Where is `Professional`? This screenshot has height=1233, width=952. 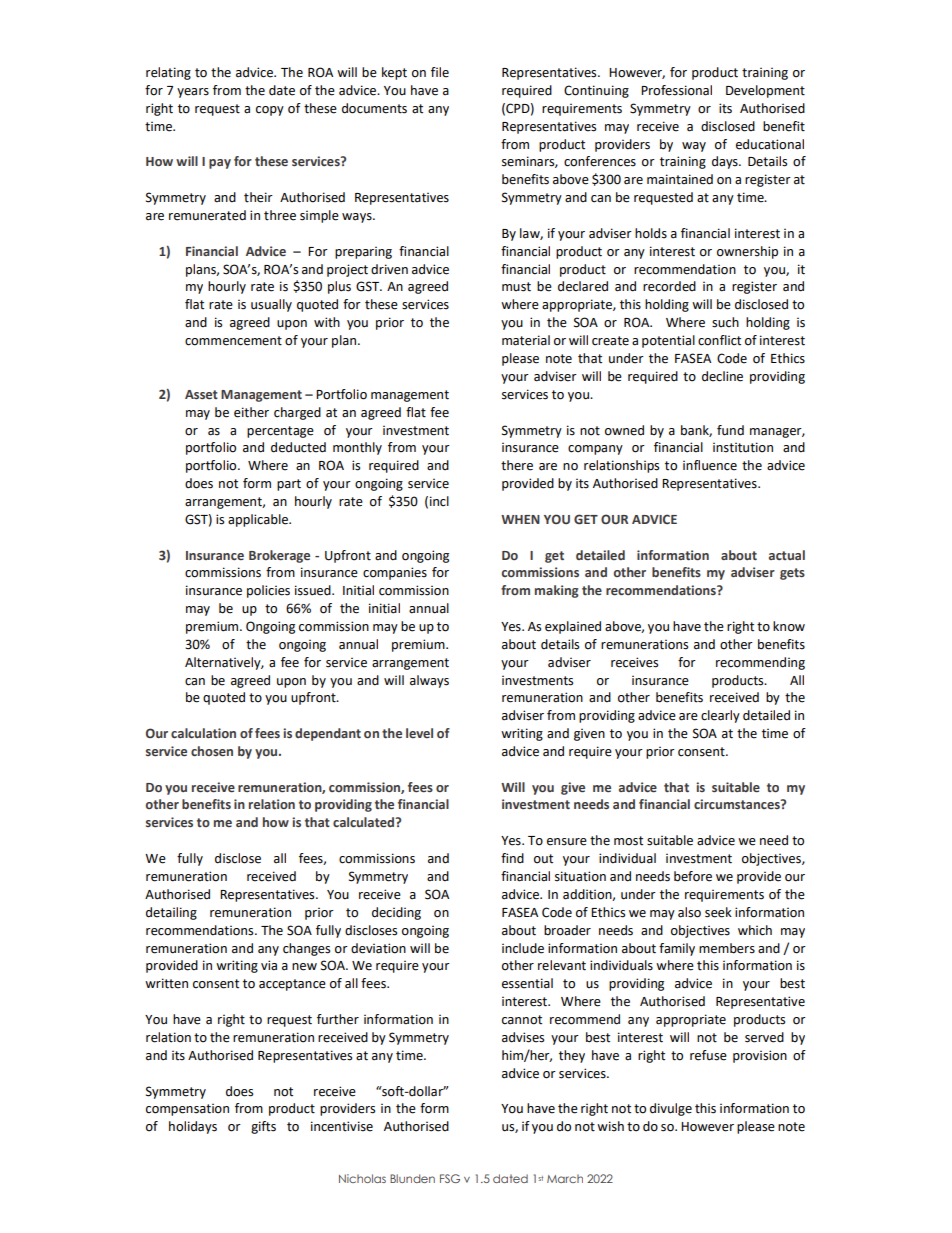 Professional is located at coordinates (676, 90).
